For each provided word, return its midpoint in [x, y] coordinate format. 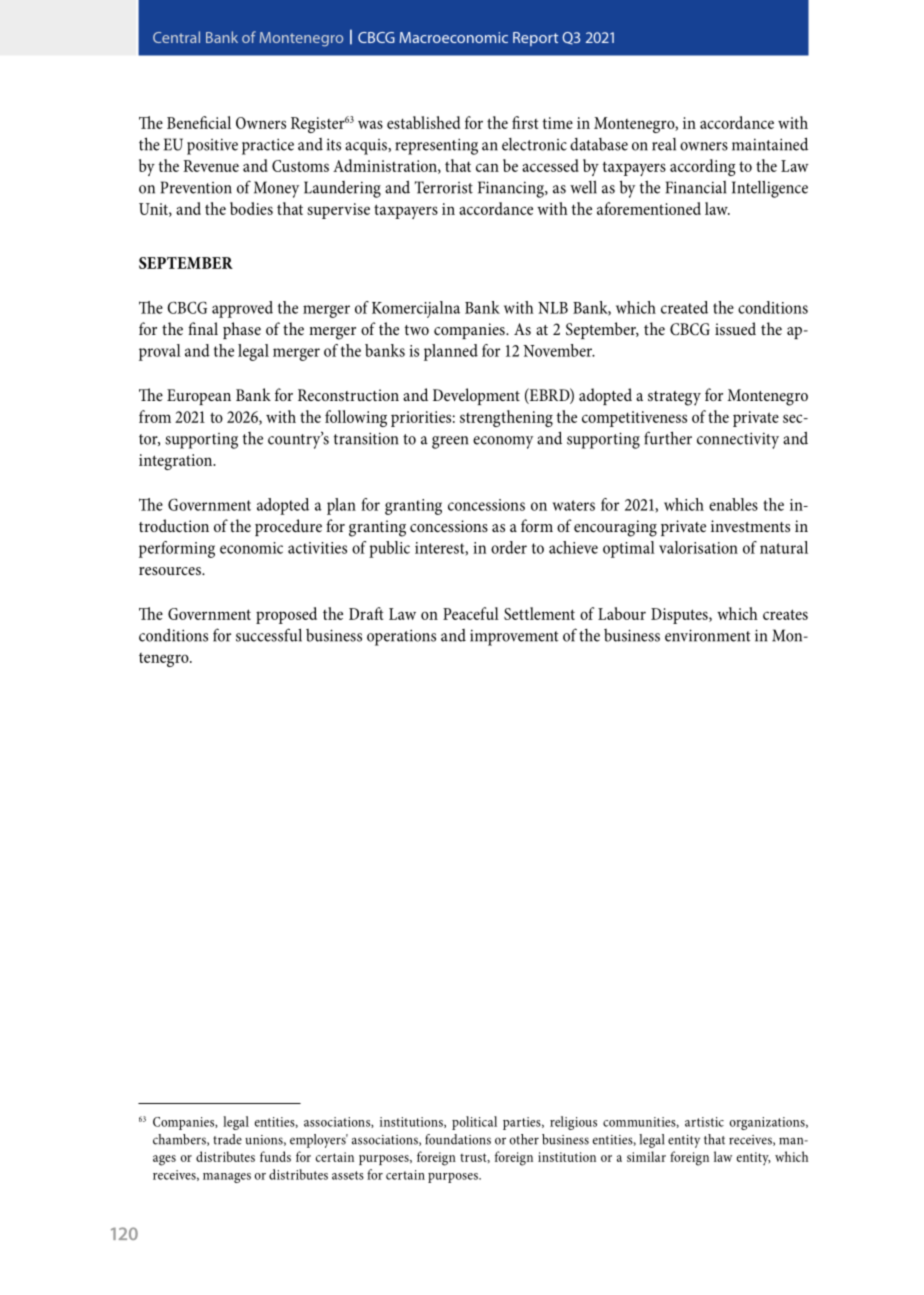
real [664, 144]
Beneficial [199, 122]
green [450, 442]
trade [227, 1139]
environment [708, 635]
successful [269, 635]
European [199, 397]
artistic [704, 1122]
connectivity [738, 440]
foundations [458, 1139]
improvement [514, 637]
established [423, 122]
